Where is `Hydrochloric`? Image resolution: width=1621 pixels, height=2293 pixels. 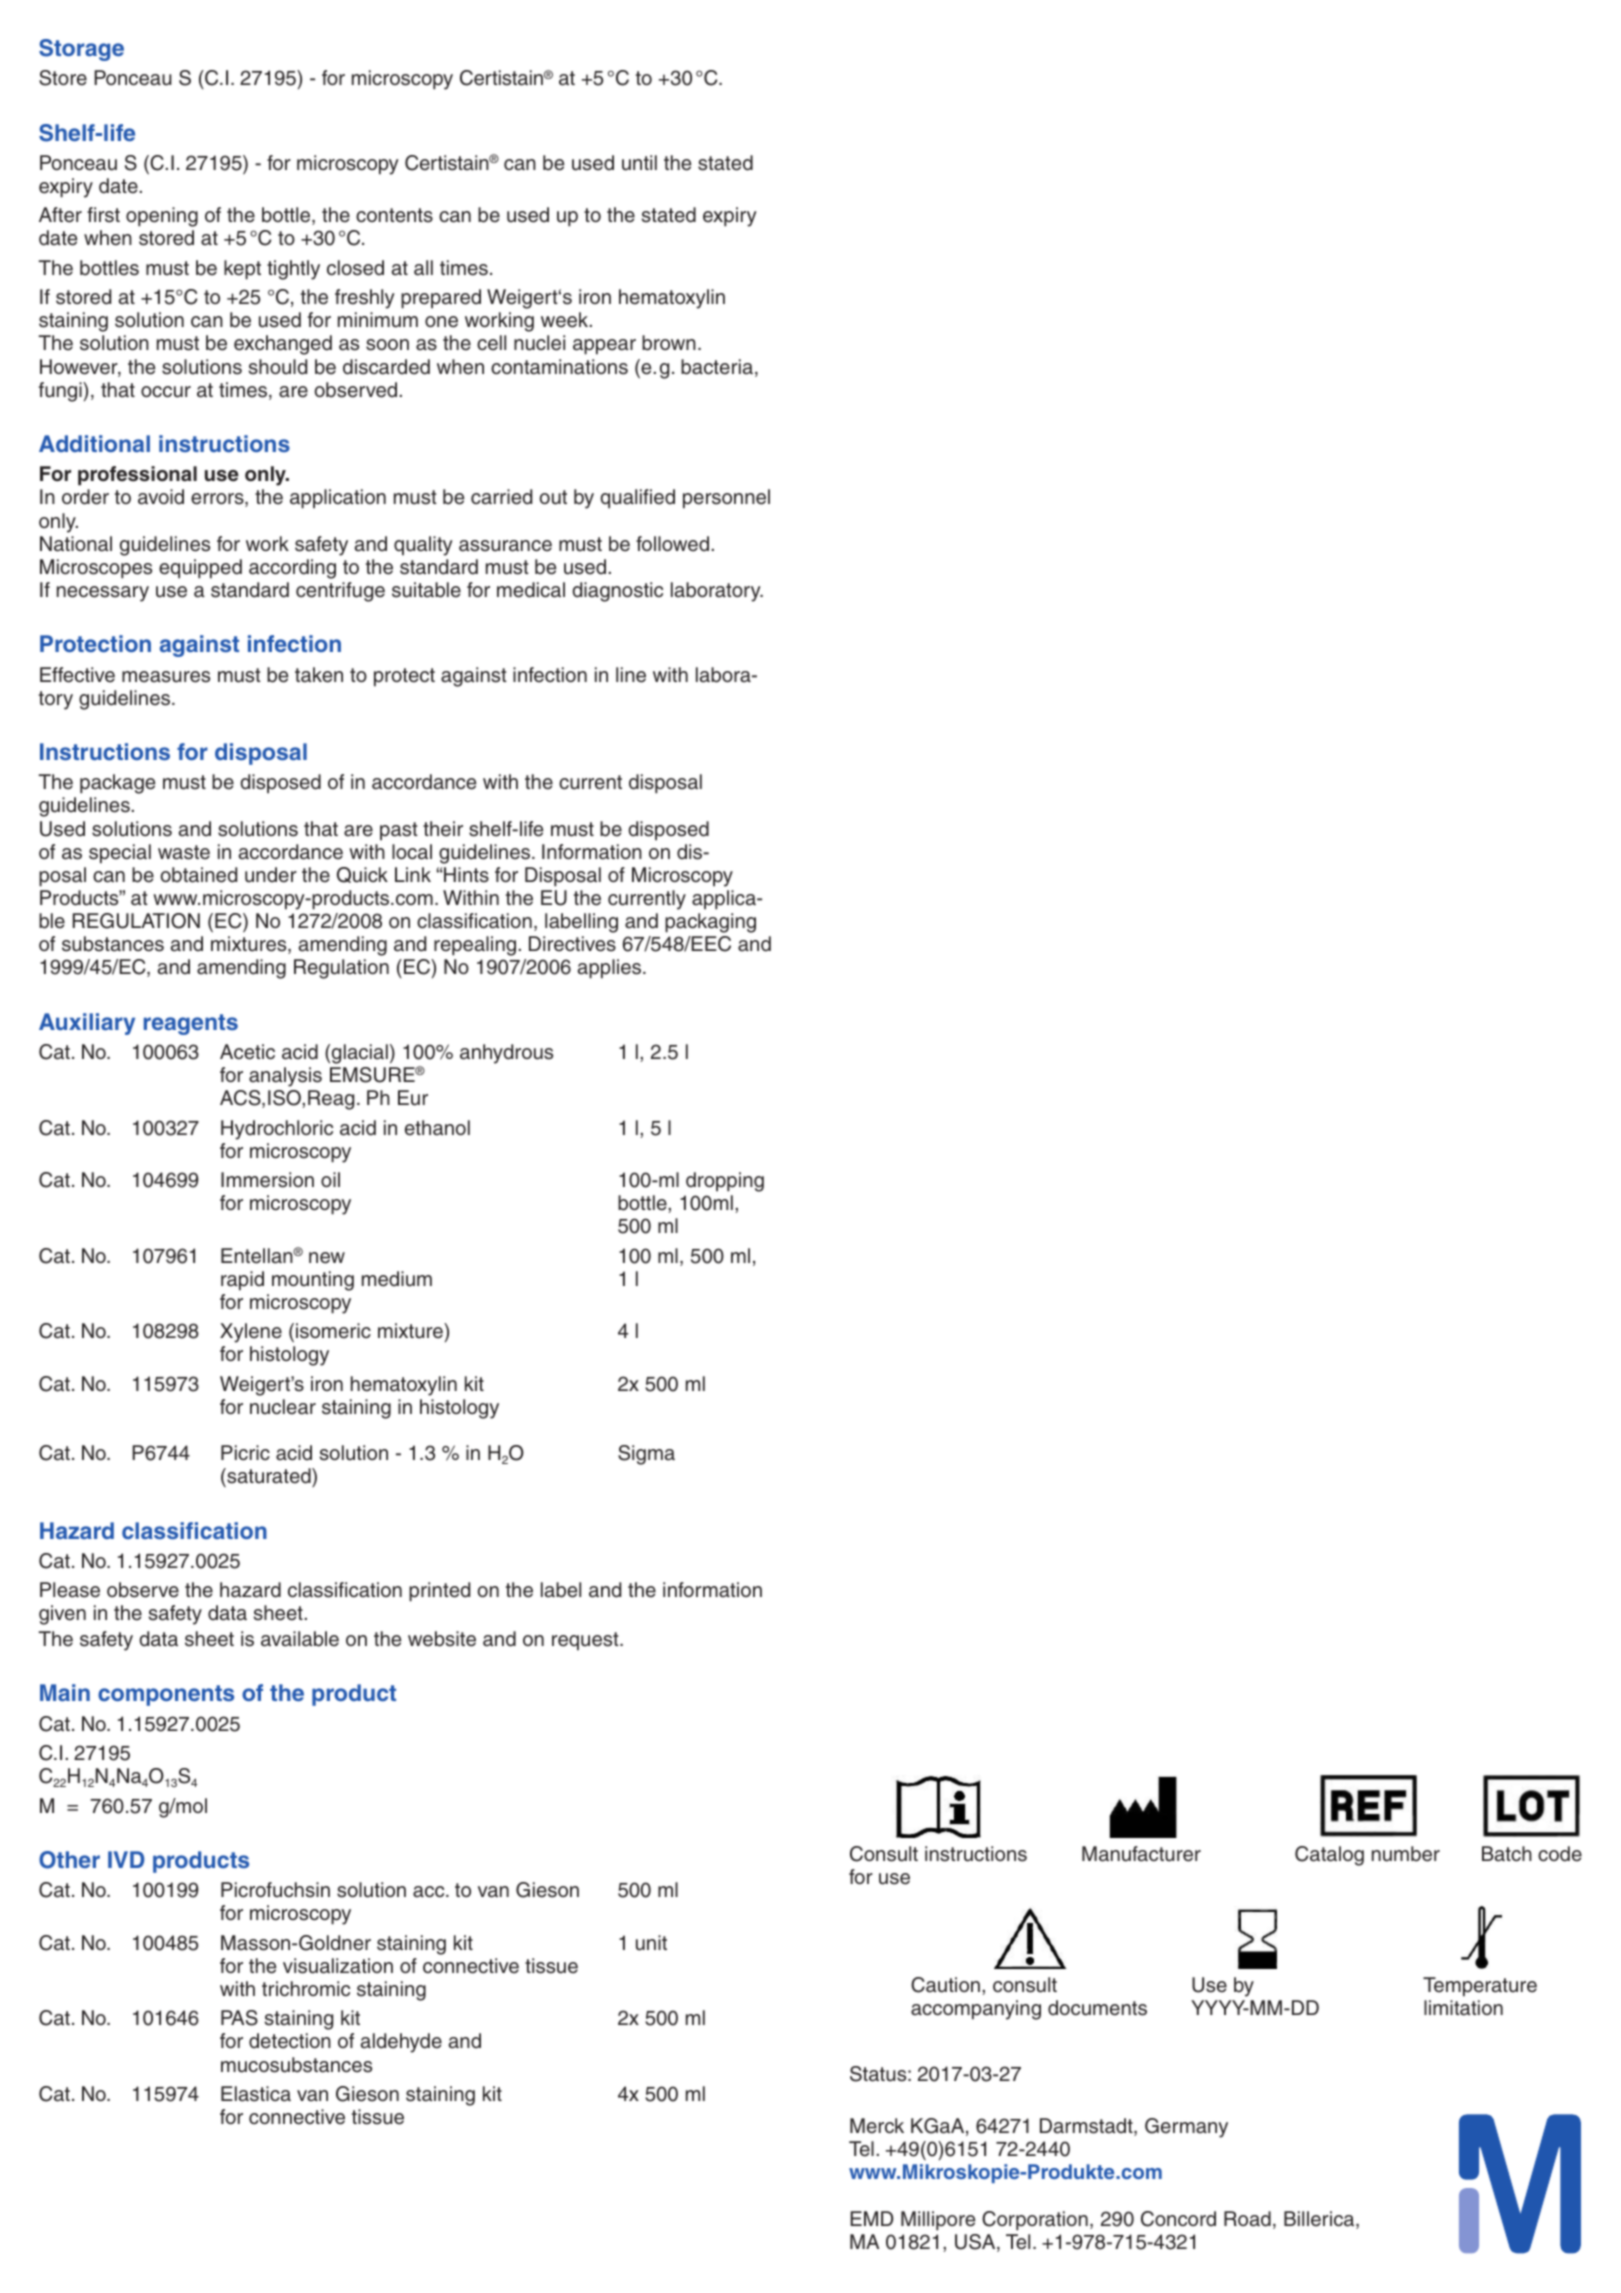
Hydrochloric is located at coordinates (277, 1130).
